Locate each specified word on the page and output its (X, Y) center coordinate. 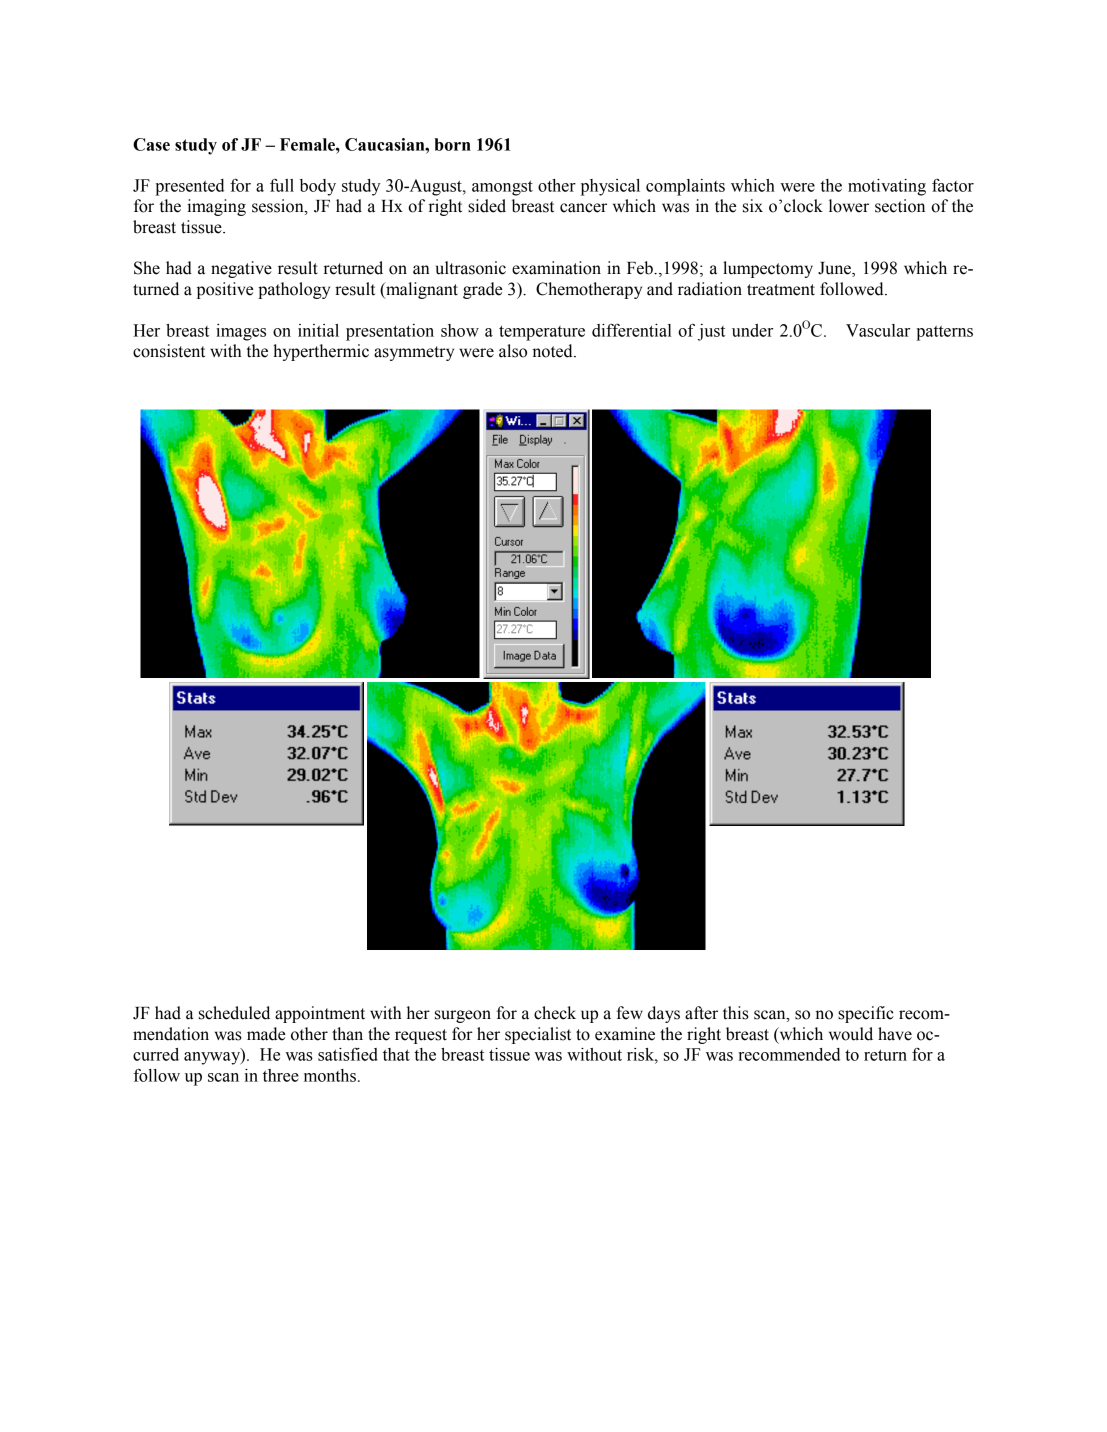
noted (554, 351)
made (266, 1034)
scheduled (234, 1013)
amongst (502, 188)
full (282, 185)
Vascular (878, 330)
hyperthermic (321, 352)
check (555, 1013)
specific (866, 1014)
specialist (538, 1035)
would (851, 1034)
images (241, 332)
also (513, 351)
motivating (887, 187)
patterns (944, 333)
